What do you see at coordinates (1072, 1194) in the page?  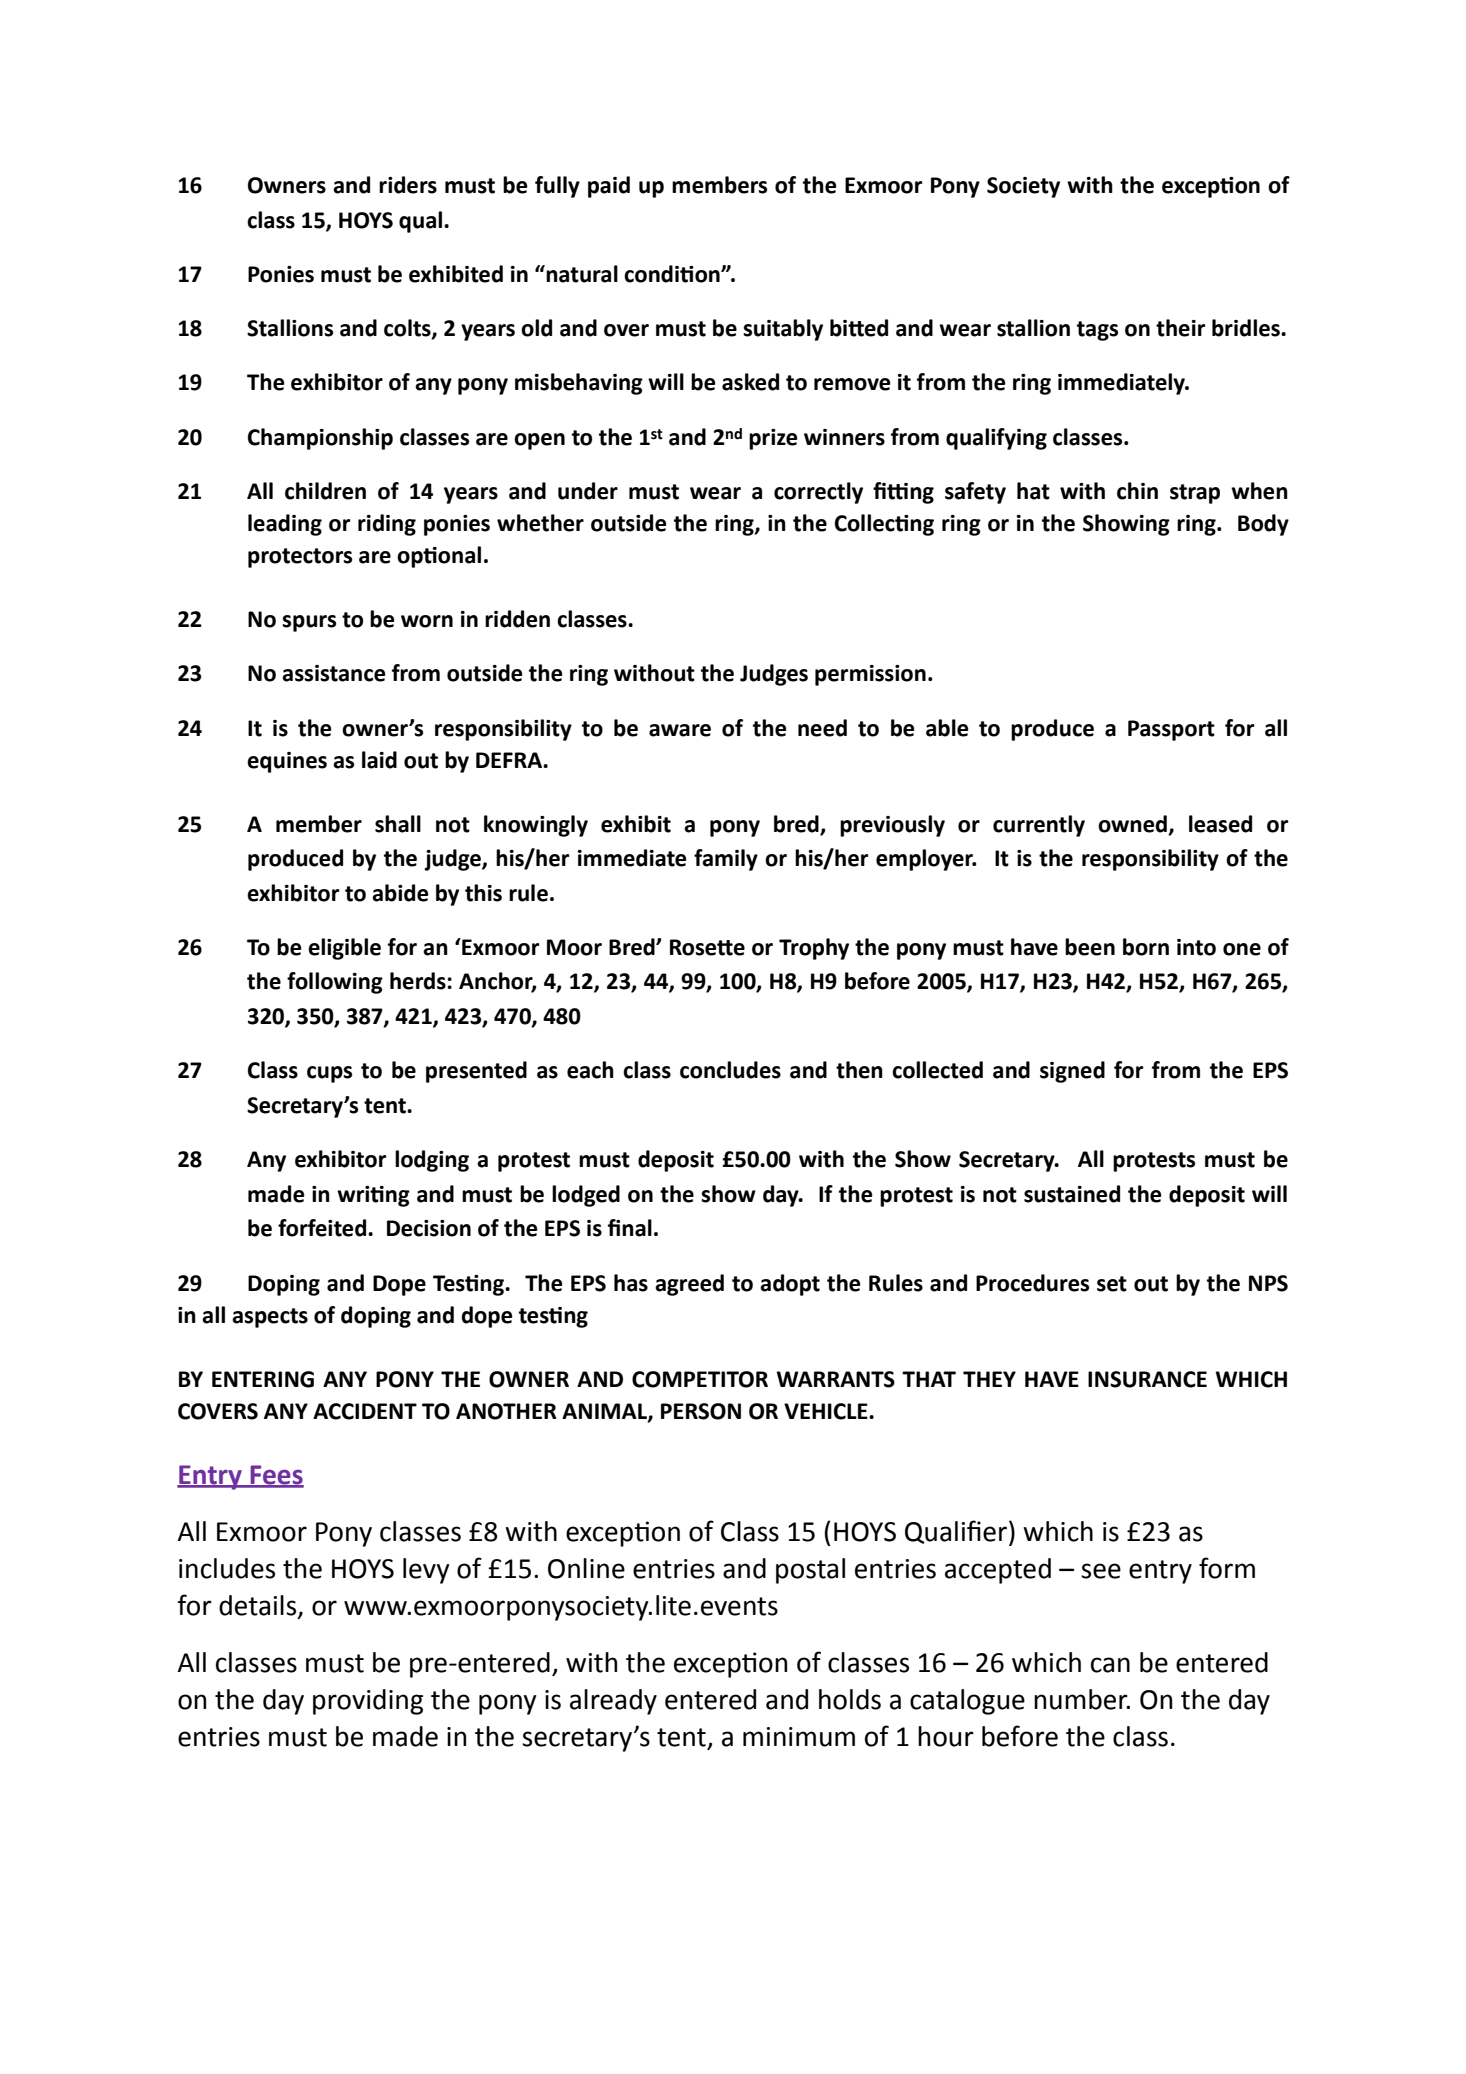 I see `sustained` at bounding box center [1072, 1194].
